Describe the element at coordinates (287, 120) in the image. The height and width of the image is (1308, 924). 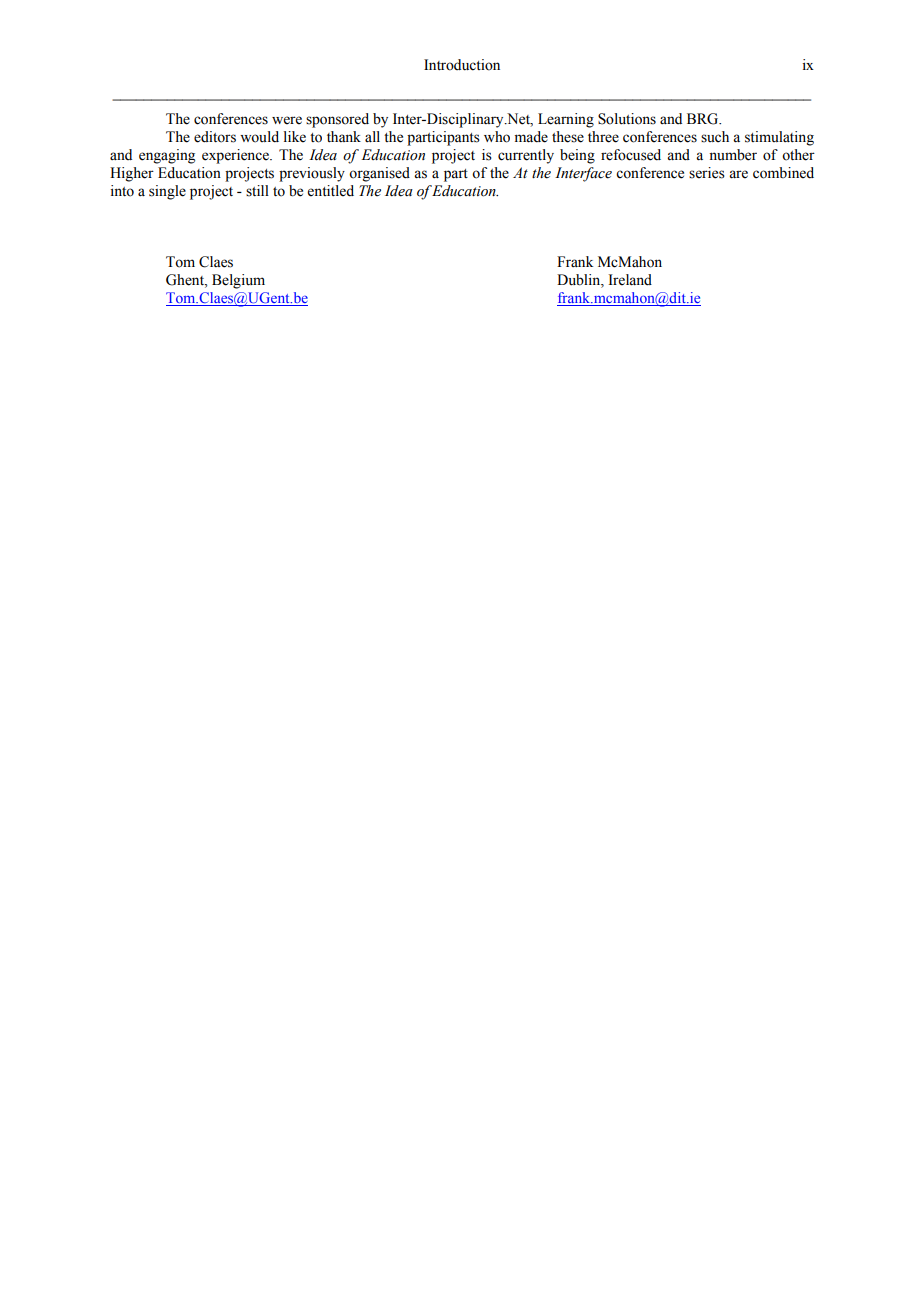
I see `were` at that location.
